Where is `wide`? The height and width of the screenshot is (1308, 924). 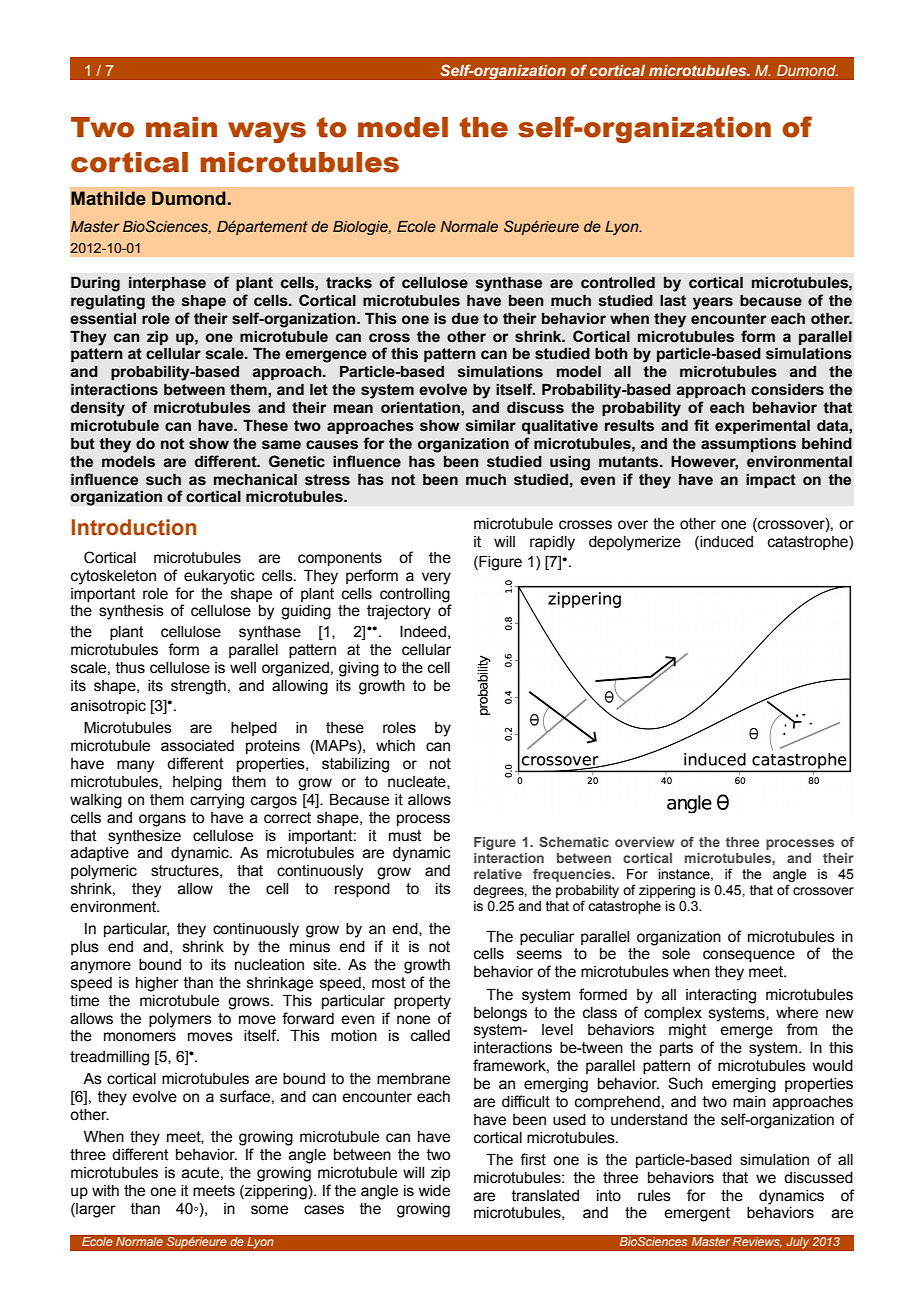
wide is located at coordinates (434, 1191).
